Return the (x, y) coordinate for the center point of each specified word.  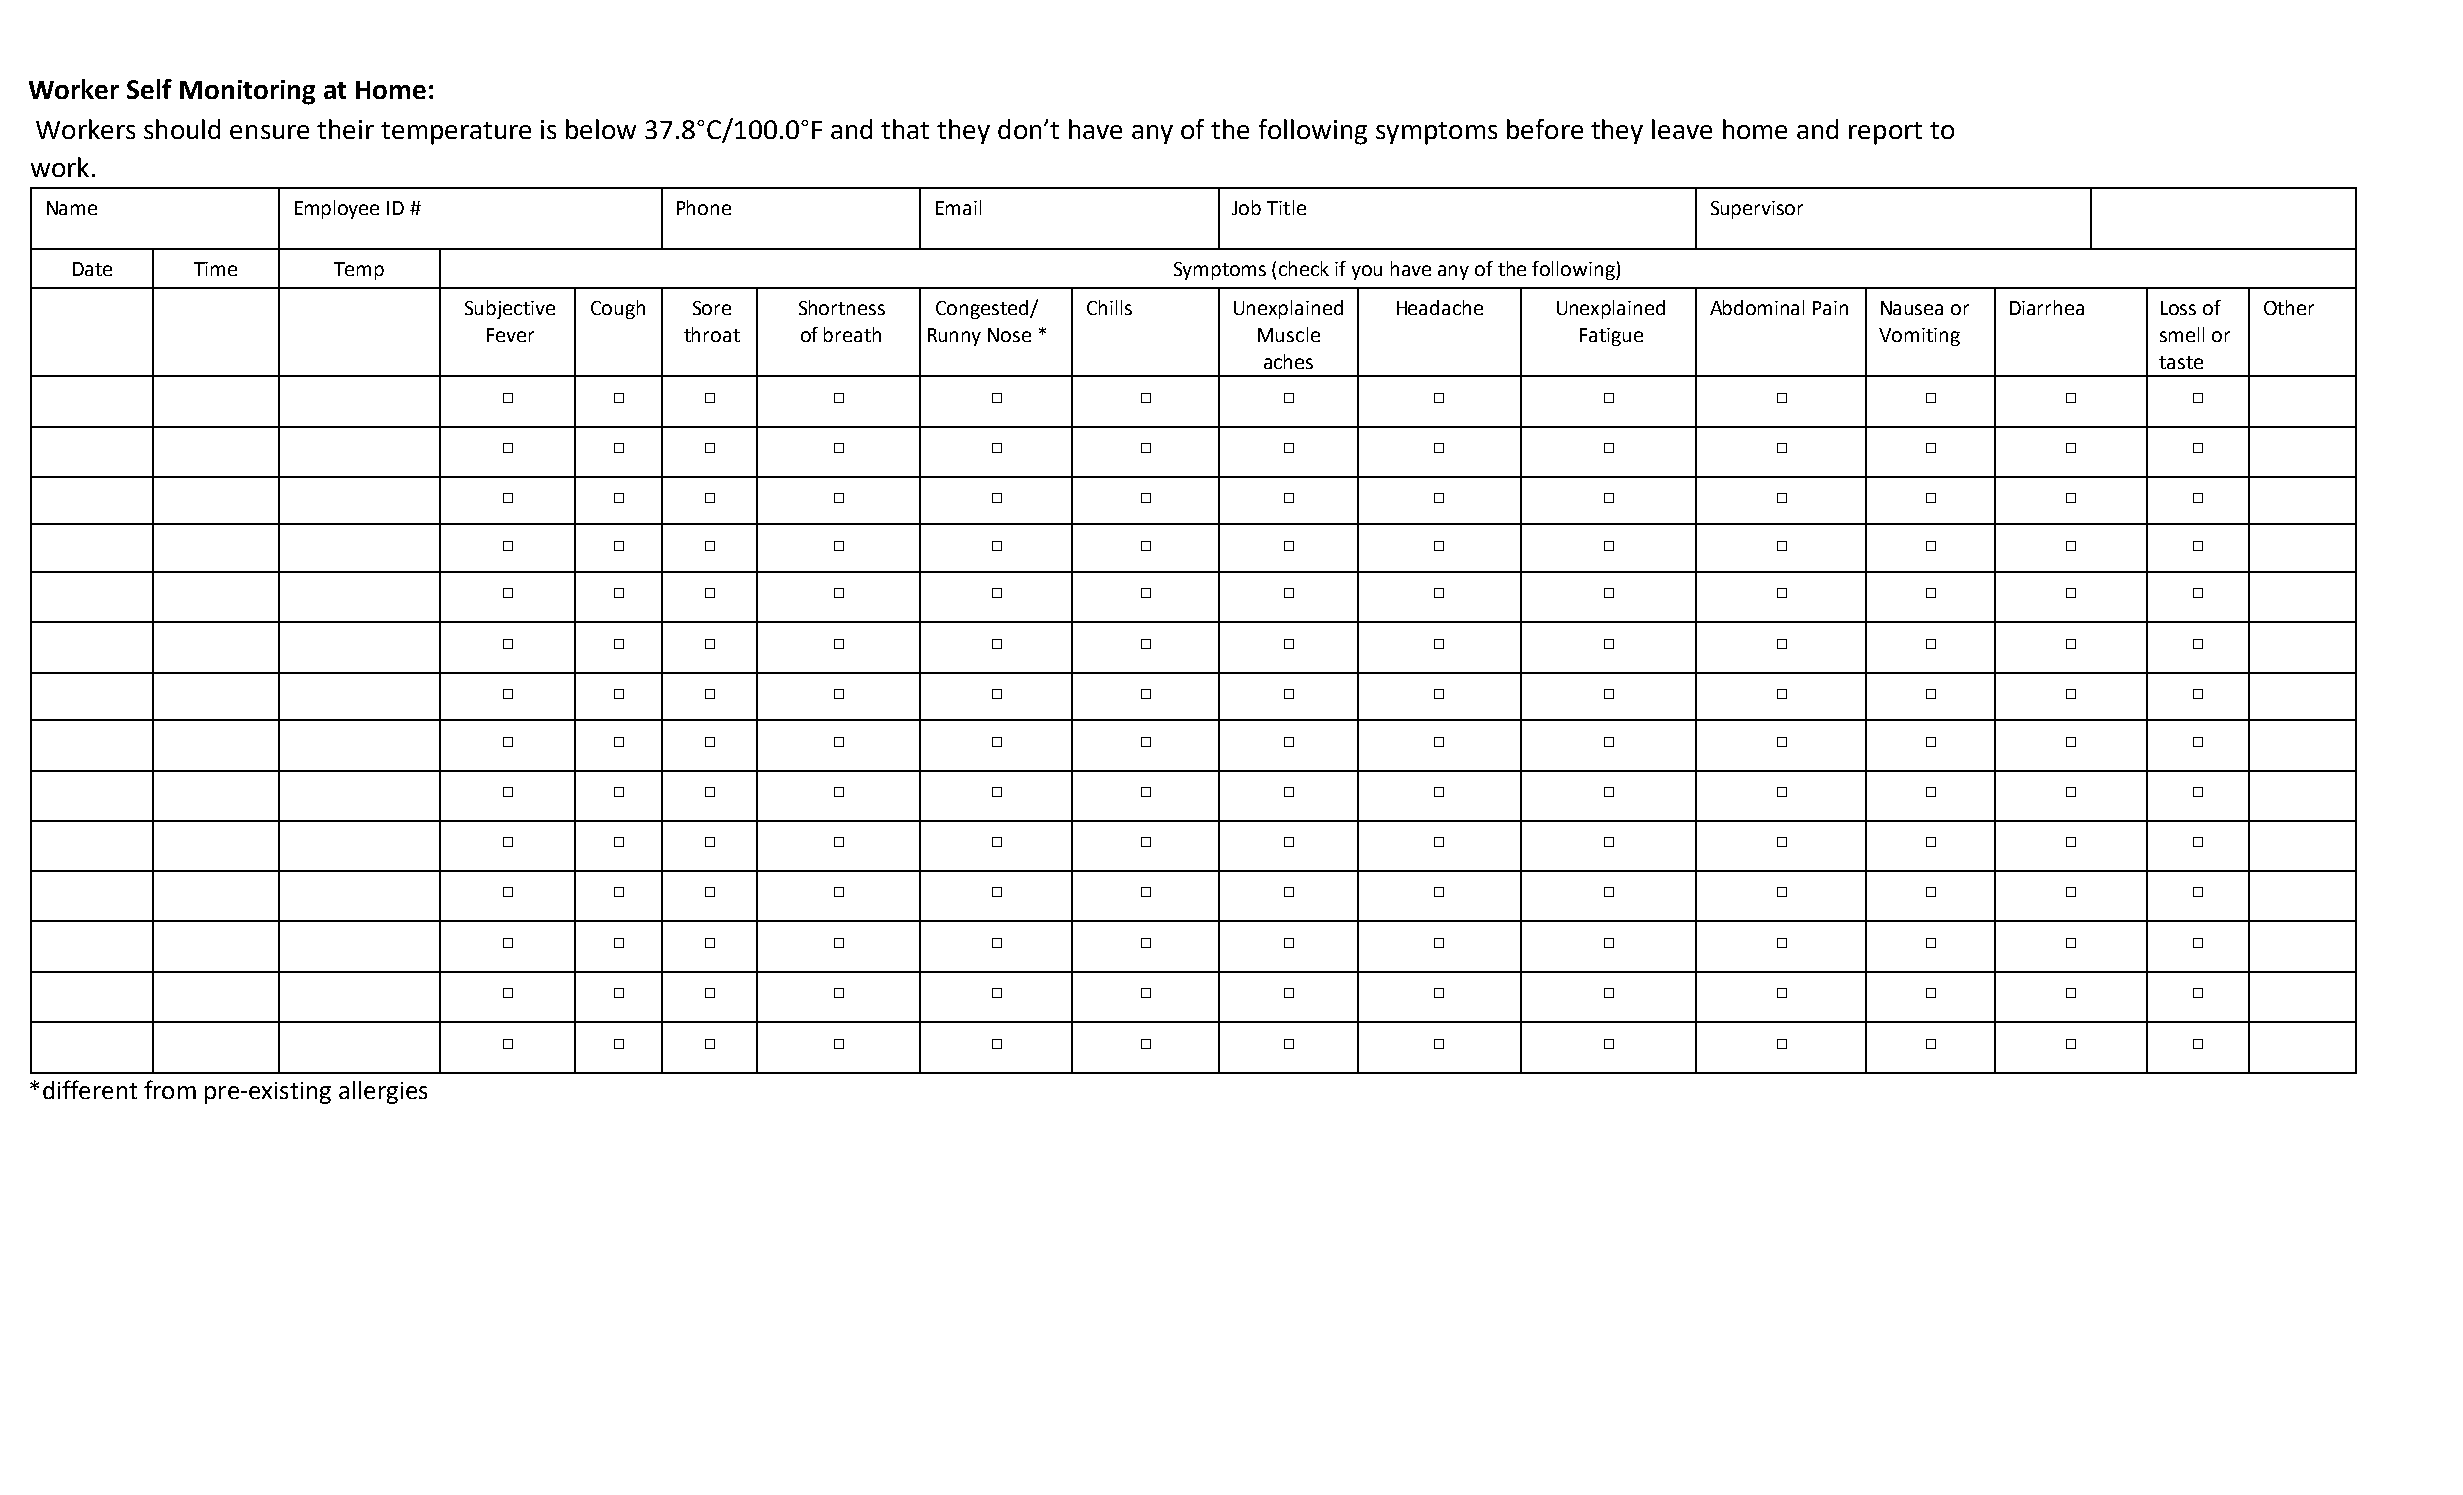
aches (1288, 361)
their (345, 129)
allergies (383, 1092)
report (1885, 133)
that (905, 129)
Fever (510, 335)
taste (2181, 362)
